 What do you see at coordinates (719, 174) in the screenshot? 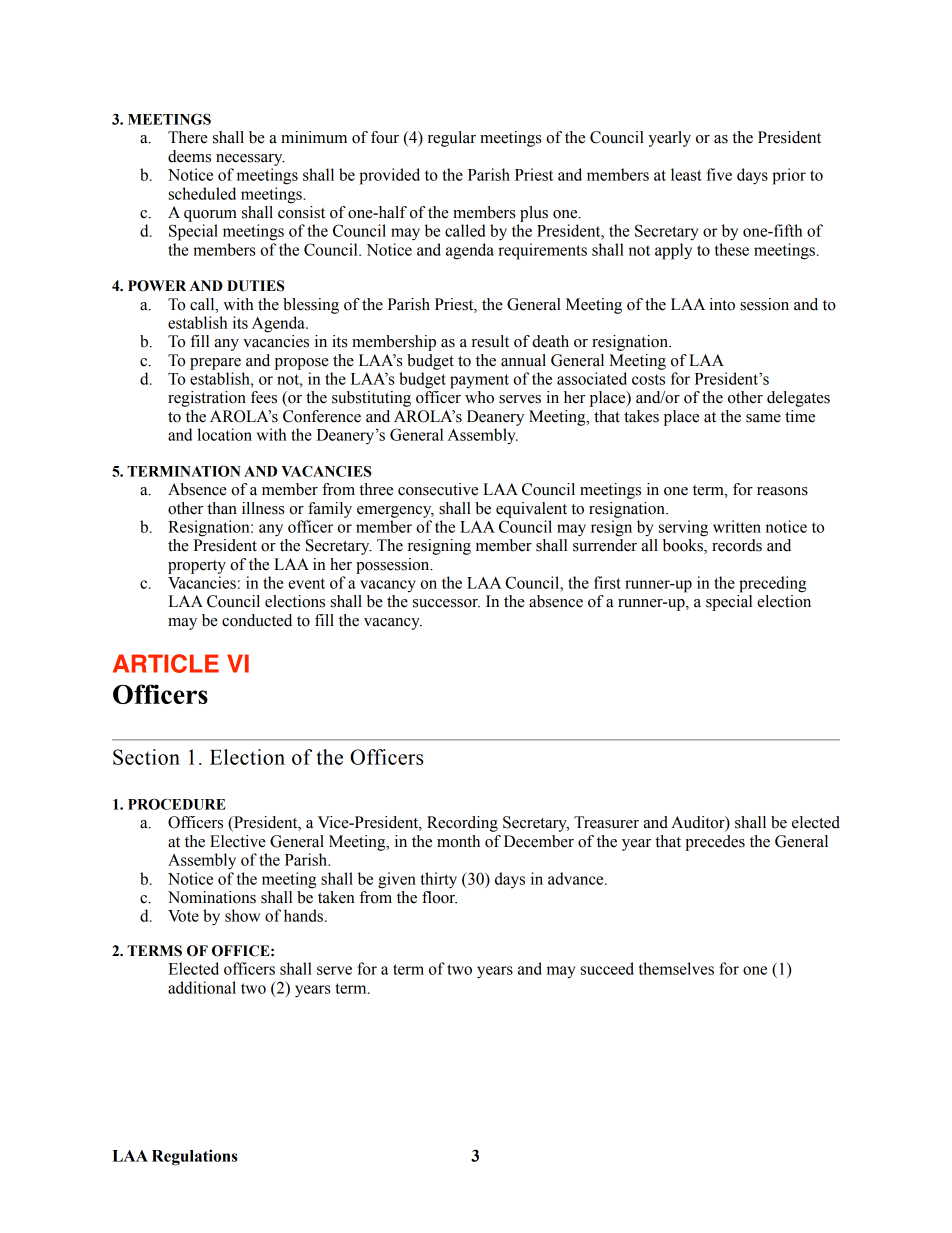
I see `five` at bounding box center [719, 174].
